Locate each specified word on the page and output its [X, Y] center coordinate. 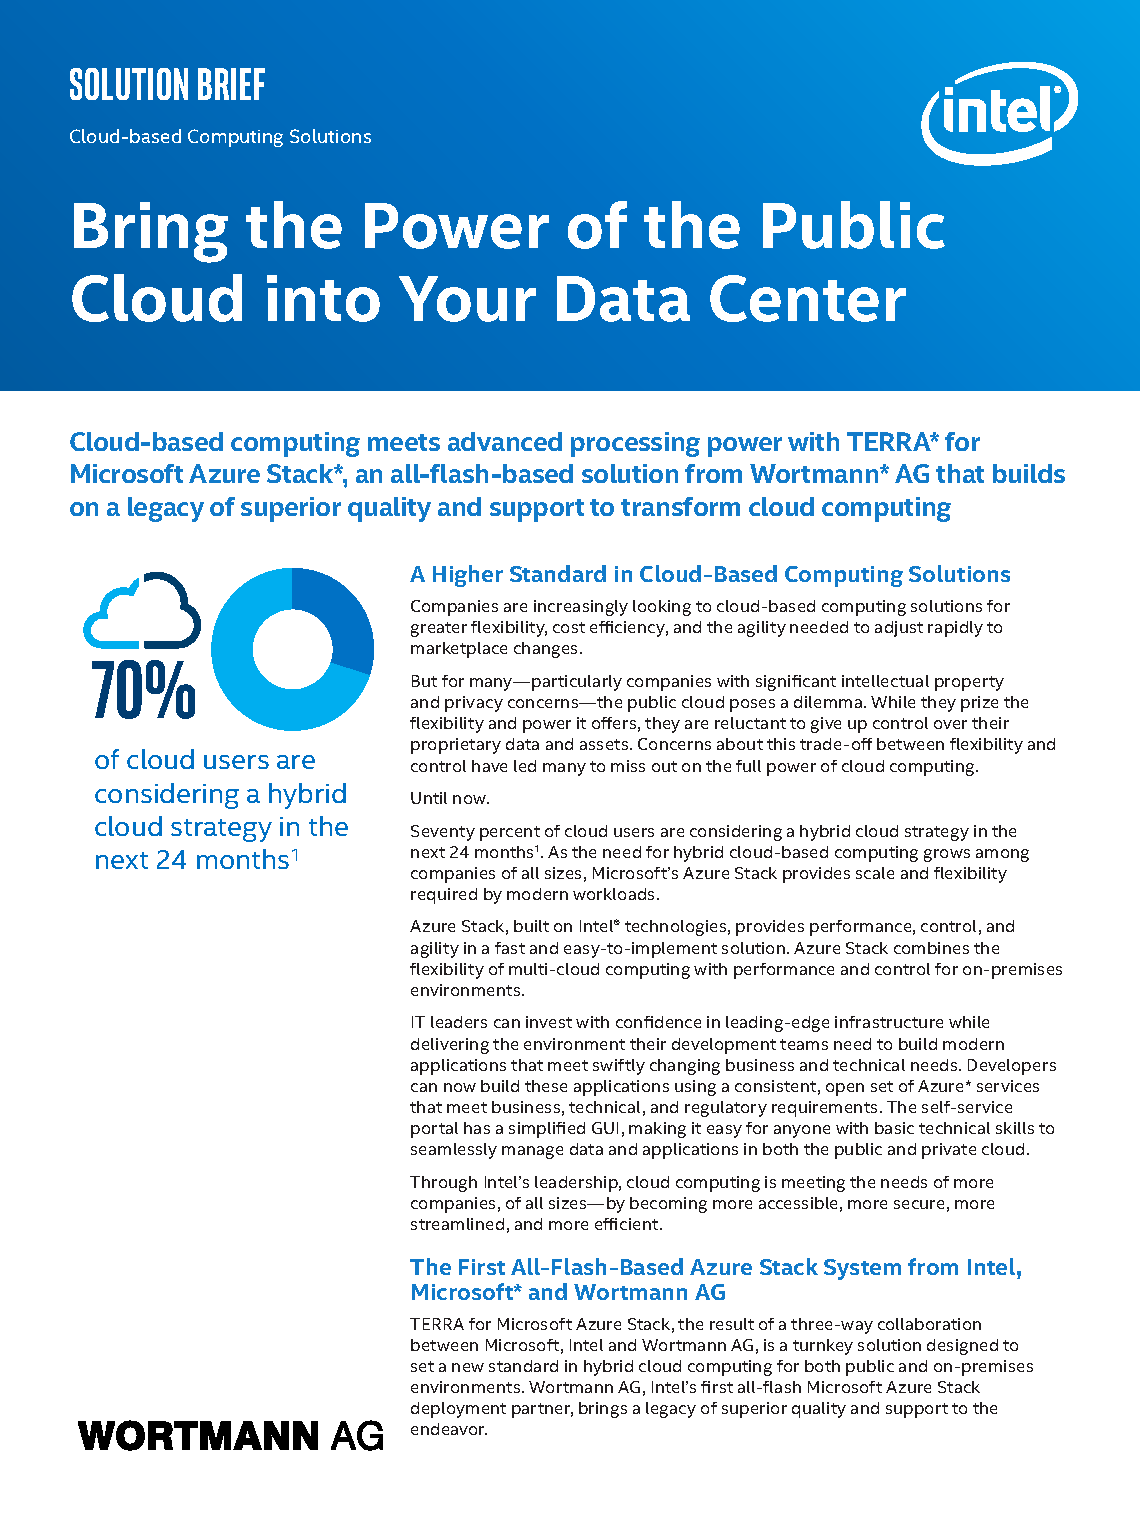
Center [808, 298]
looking [662, 608]
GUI [605, 1128]
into [323, 298]
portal [434, 1130]
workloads [615, 894]
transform [680, 506]
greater [439, 629]
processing [635, 444]
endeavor [449, 1429]
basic [894, 1128]
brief [231, 84]
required [444, 896]
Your [467, 299]
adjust [899, 629]
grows [947, 855]
